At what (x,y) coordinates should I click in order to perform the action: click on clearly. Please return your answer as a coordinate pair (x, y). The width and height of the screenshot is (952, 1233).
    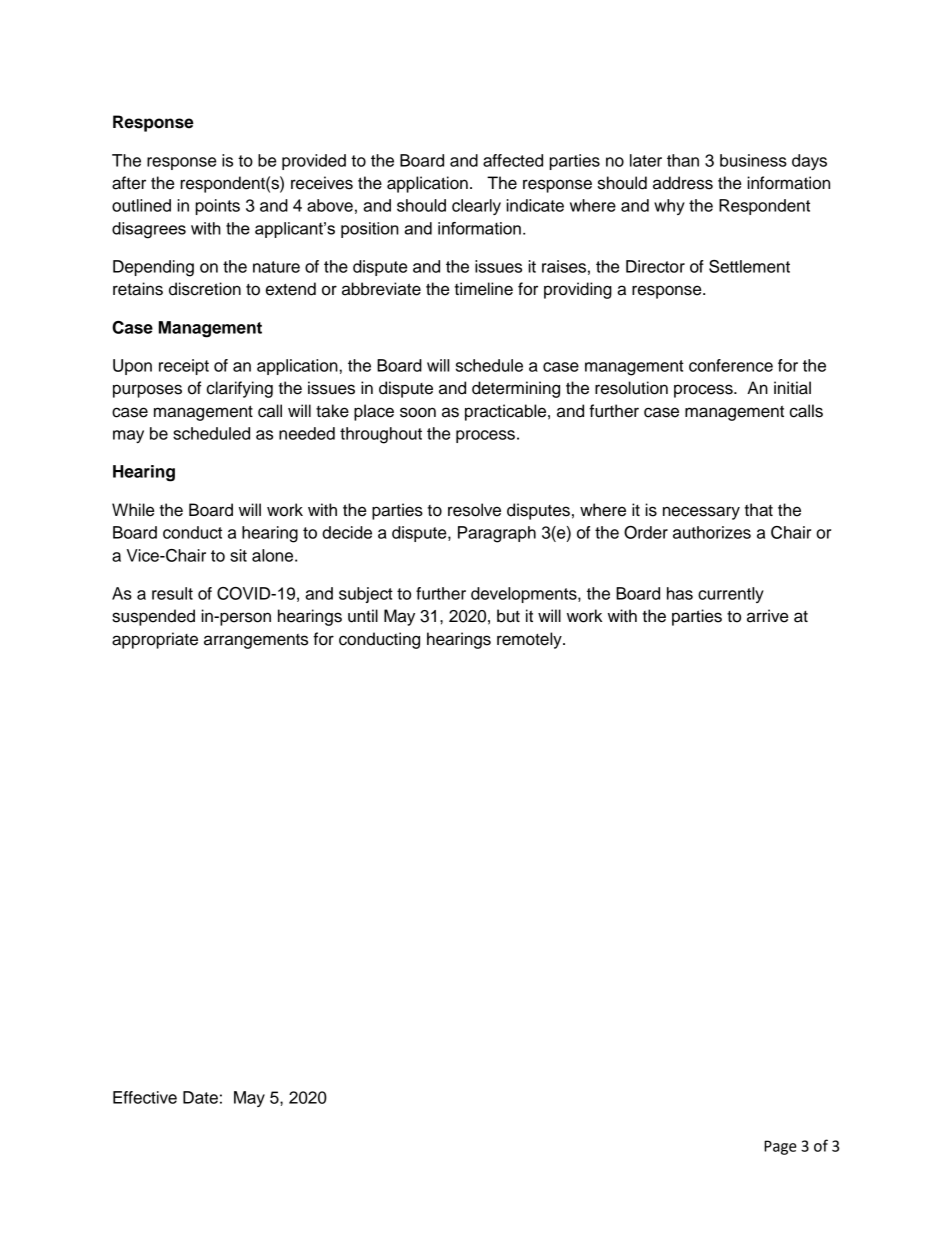
    Looking at the image, I should click on (476, 207).
